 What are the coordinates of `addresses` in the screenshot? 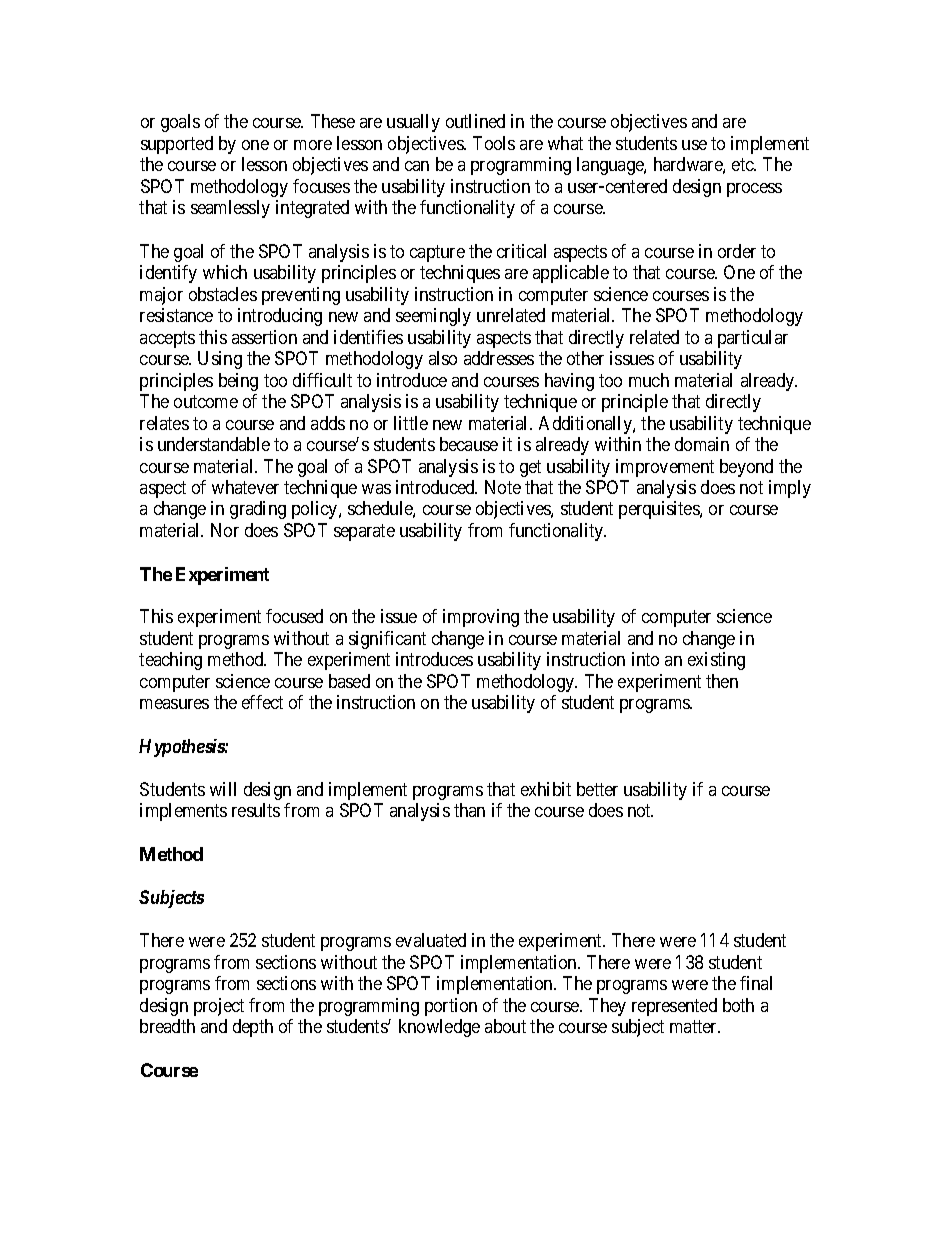 It's located at (499, 358).
